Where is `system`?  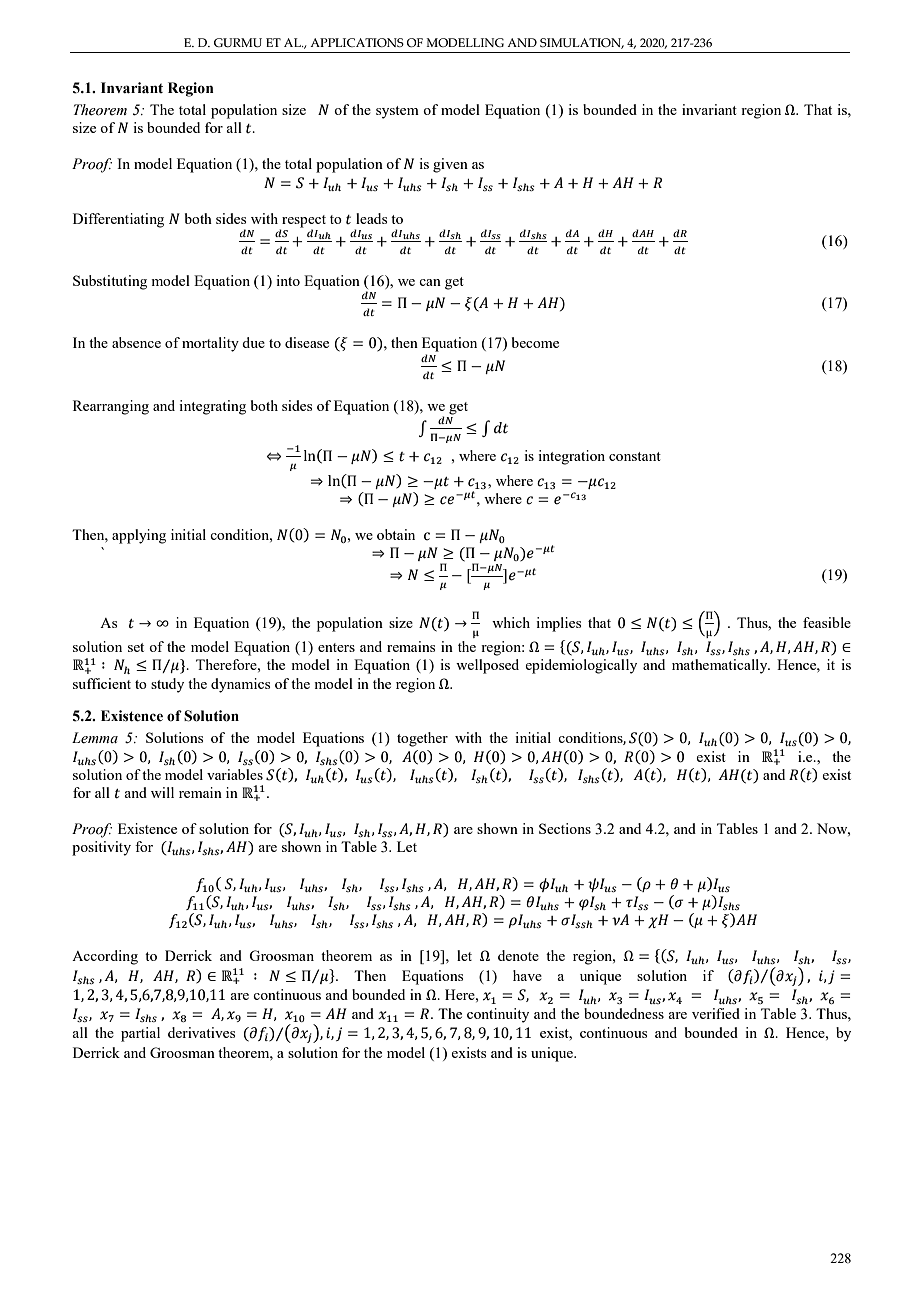 system is located at coordinates (397, 112).
